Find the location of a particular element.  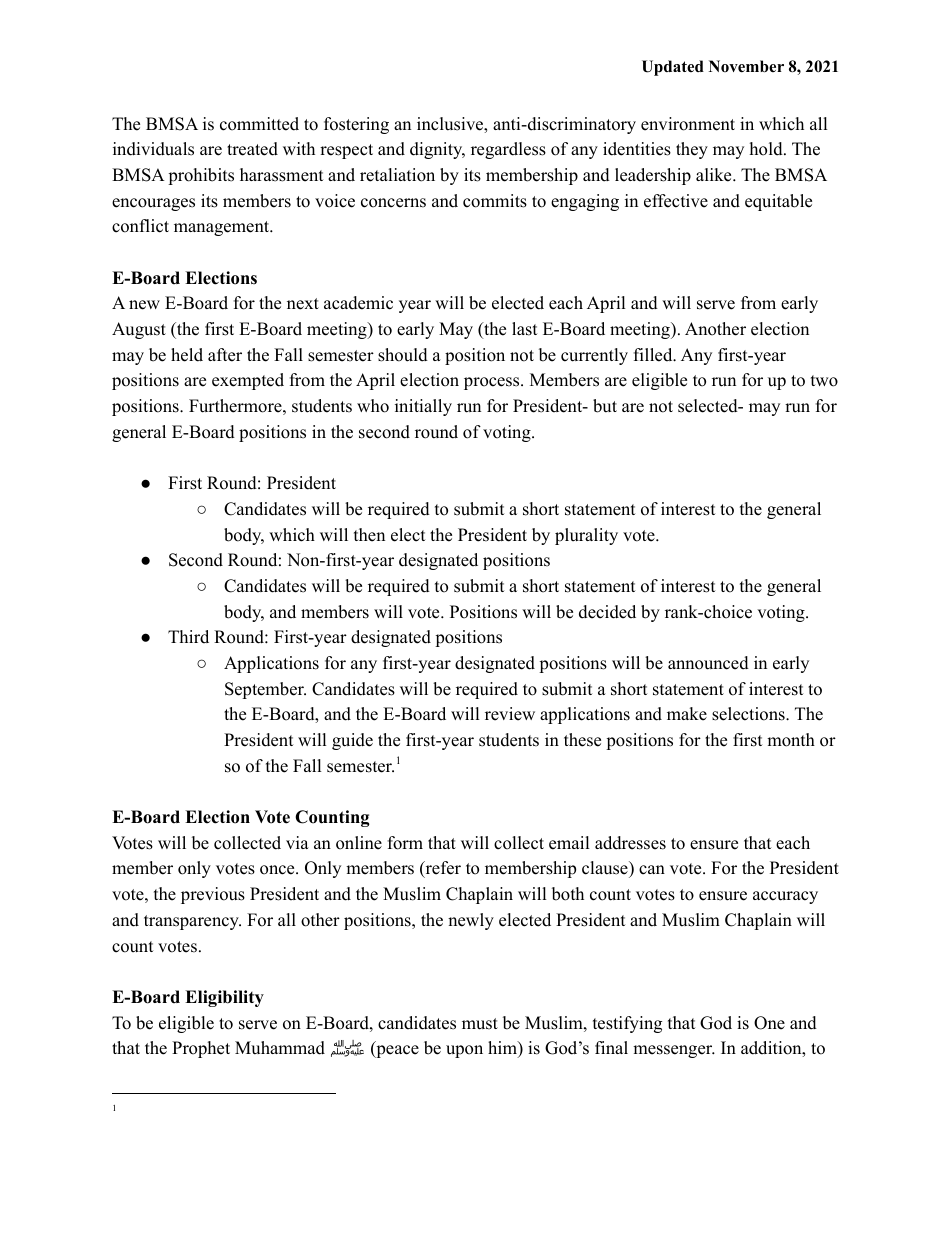

committed is located at coordinates (259, 124).
